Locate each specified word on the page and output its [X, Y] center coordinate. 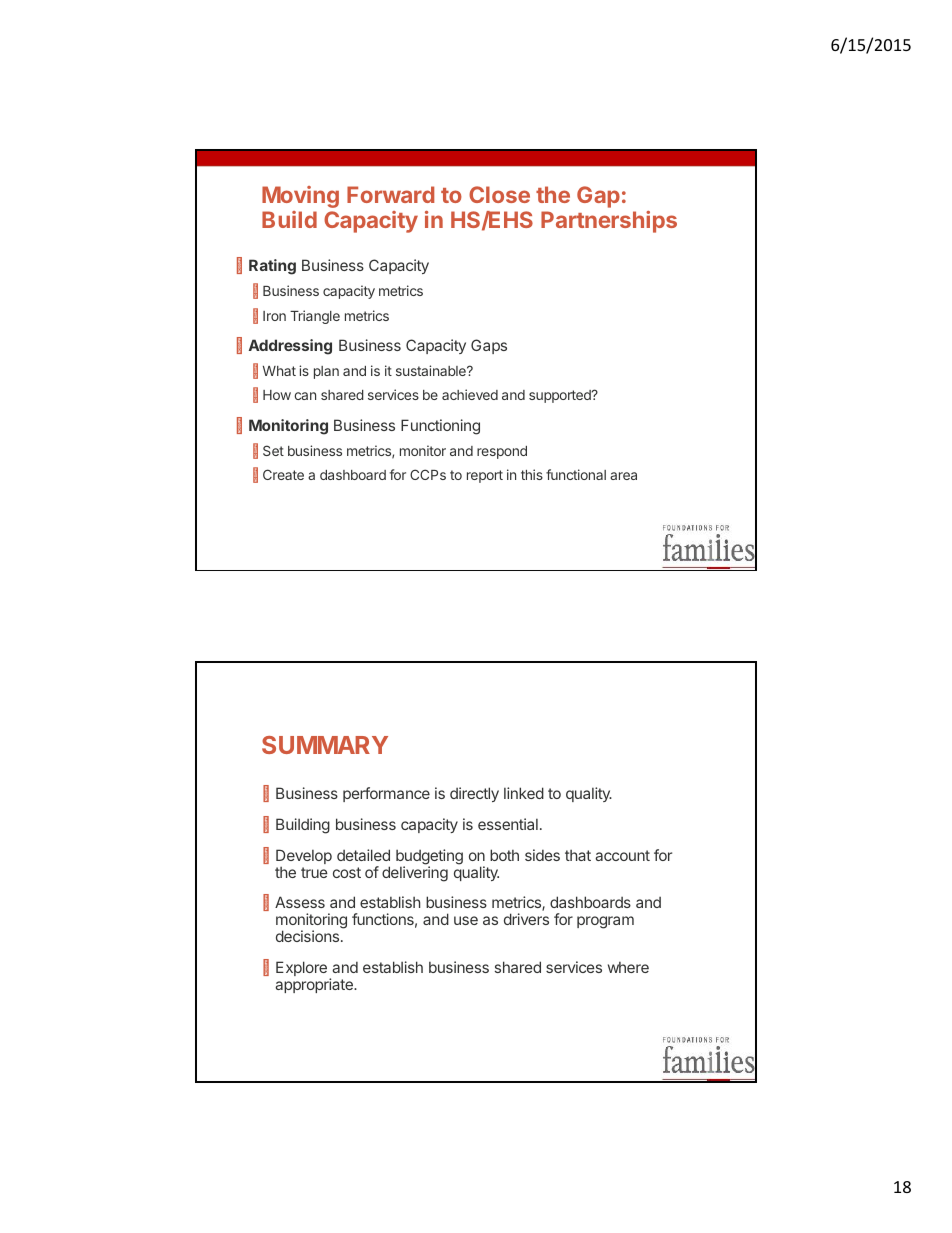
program [605, 922]
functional [576, 474]
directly [474, 794]
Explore [301, 968]
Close [499, 194]
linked [524, 793]
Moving [300, 197]
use [466, 920]
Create [283, 474]
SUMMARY [325, 745]
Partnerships [609, 222]
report [485, 476]
